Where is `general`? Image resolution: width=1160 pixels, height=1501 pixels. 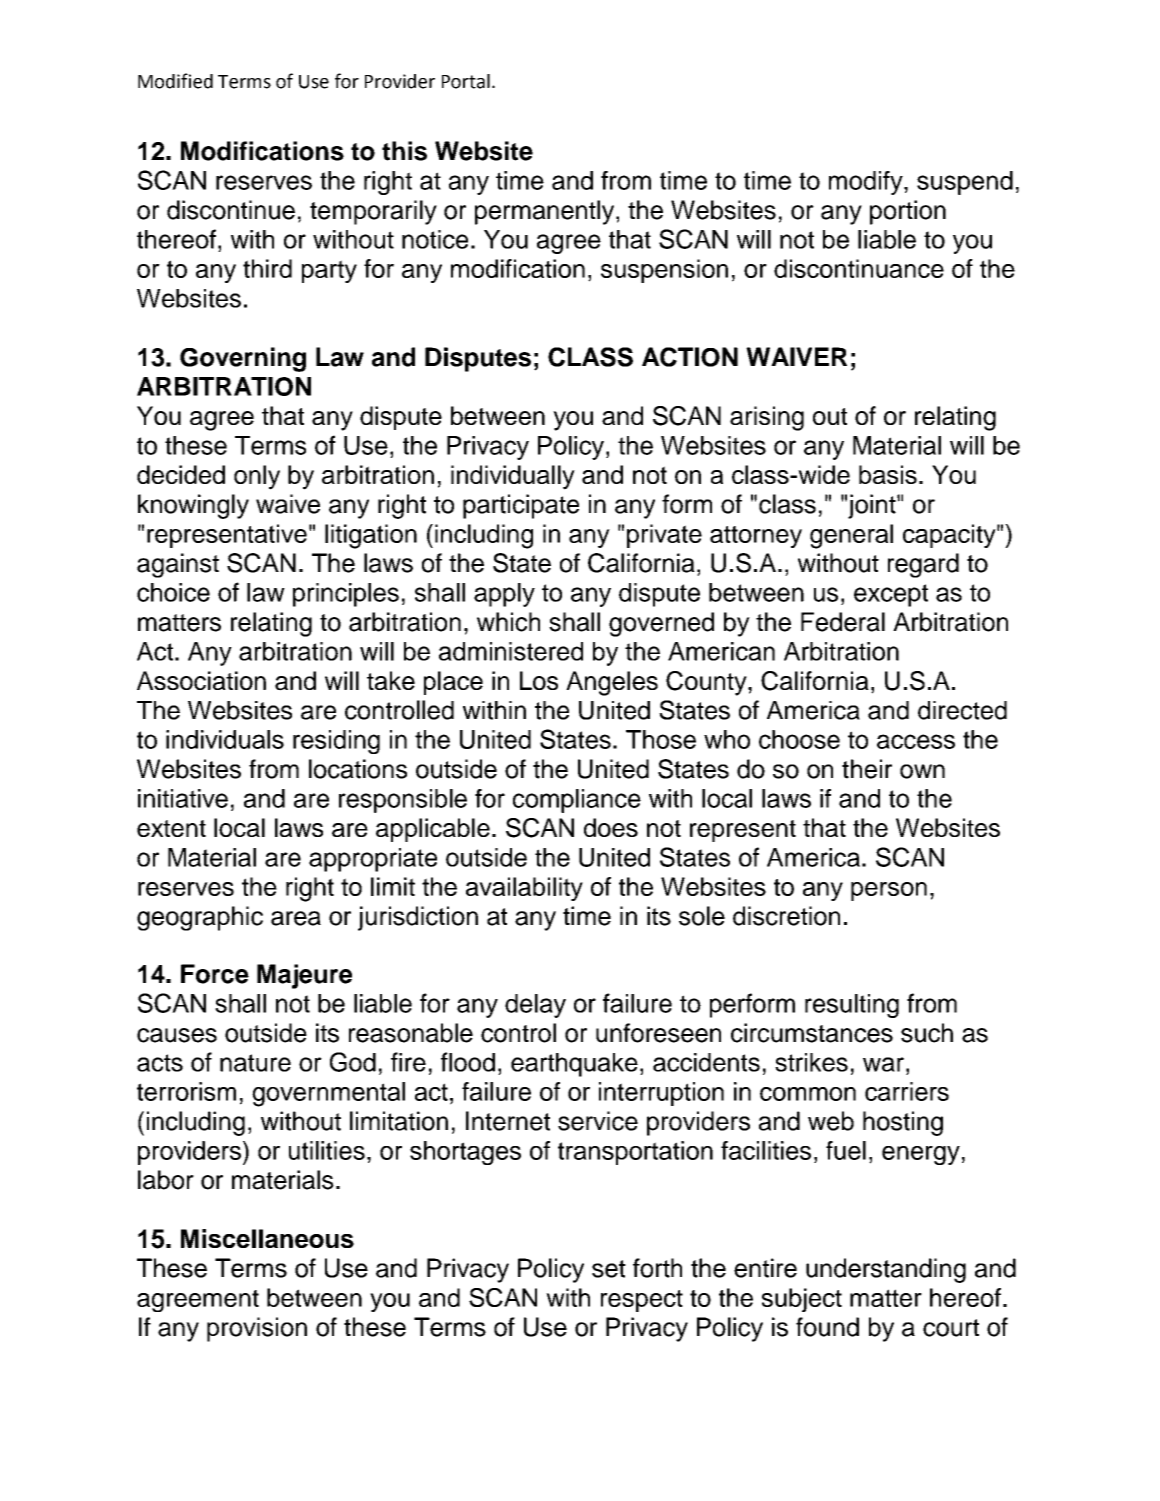 general is located at coordinates (851, 536).
